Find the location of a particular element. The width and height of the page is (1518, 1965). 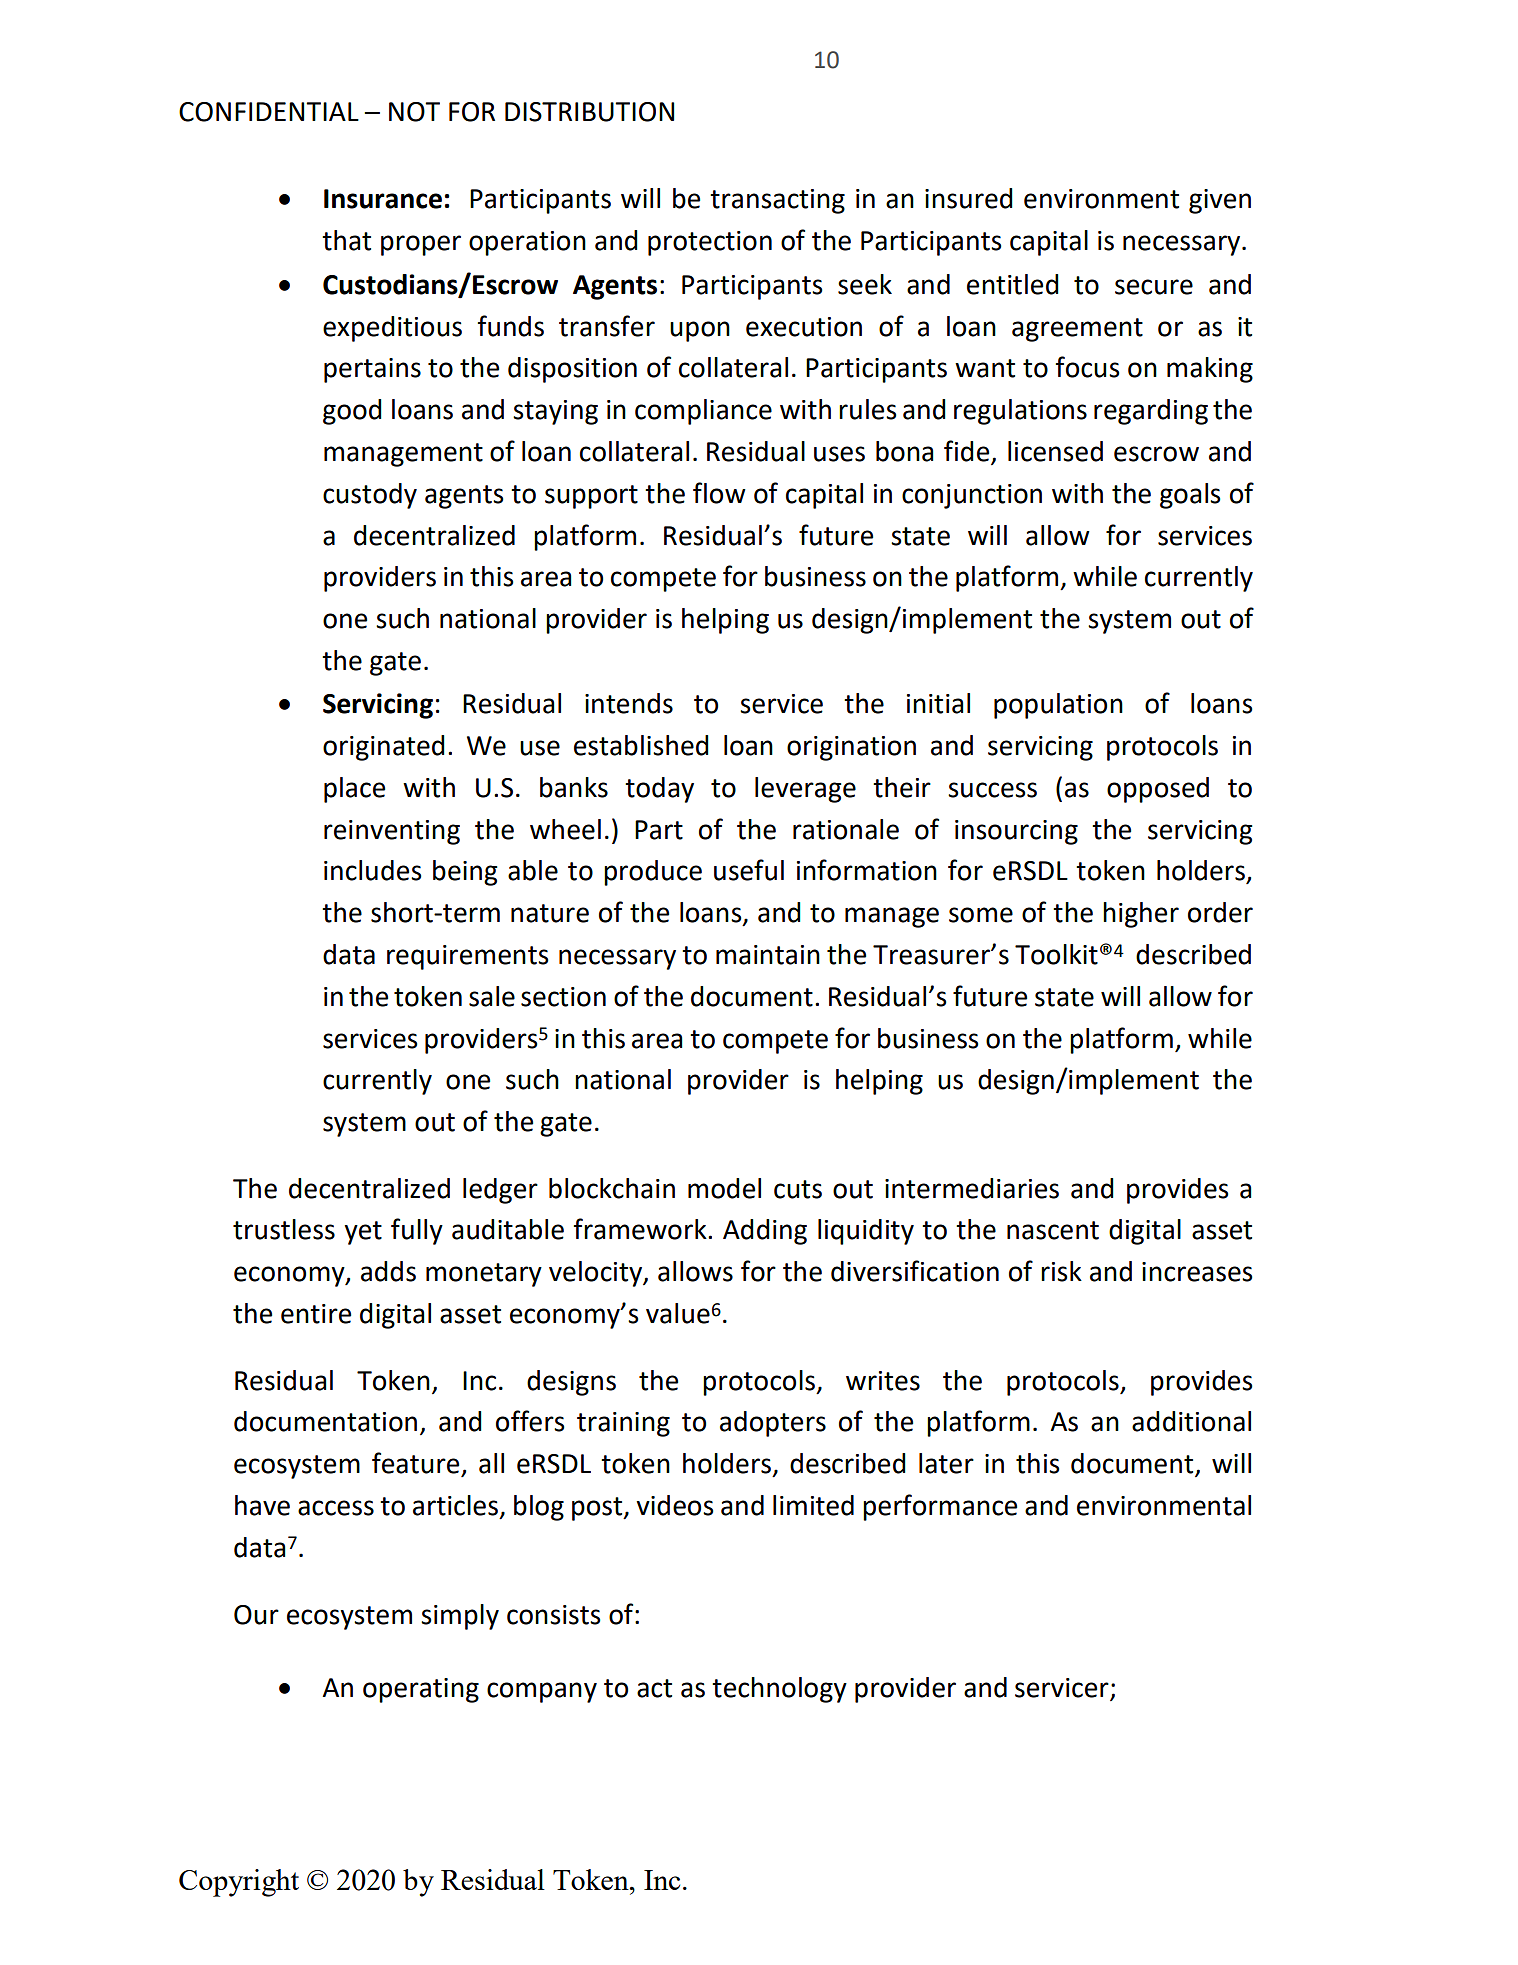

performance is located at coordinates (940, 1507).
